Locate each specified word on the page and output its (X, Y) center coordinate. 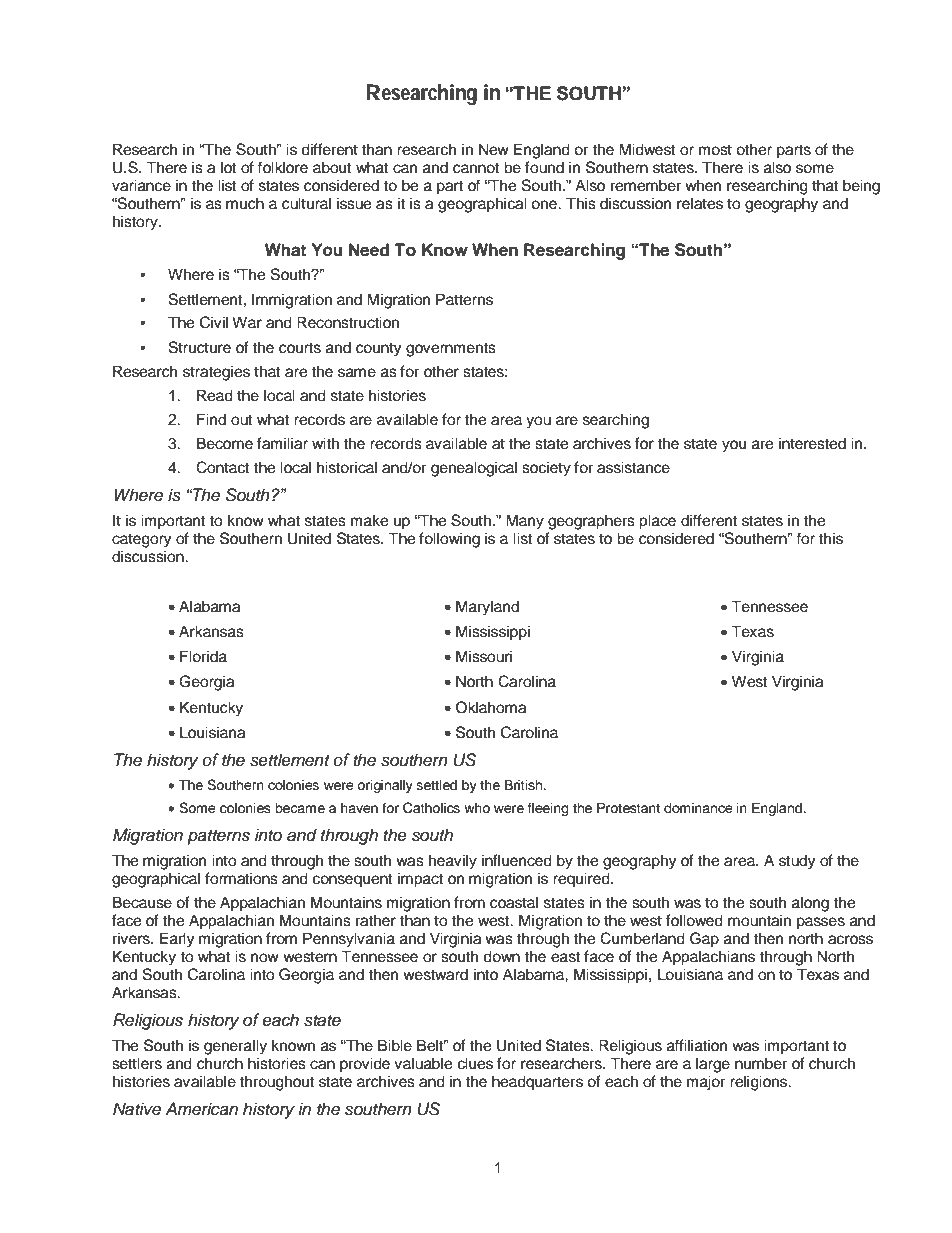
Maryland (487, 608)
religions (760, 1083)
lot (228, 167)
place (657, 522)
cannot (476, 168)
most (715, 150)
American (201, 1109)
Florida (203, 656)
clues (475, 1063)
